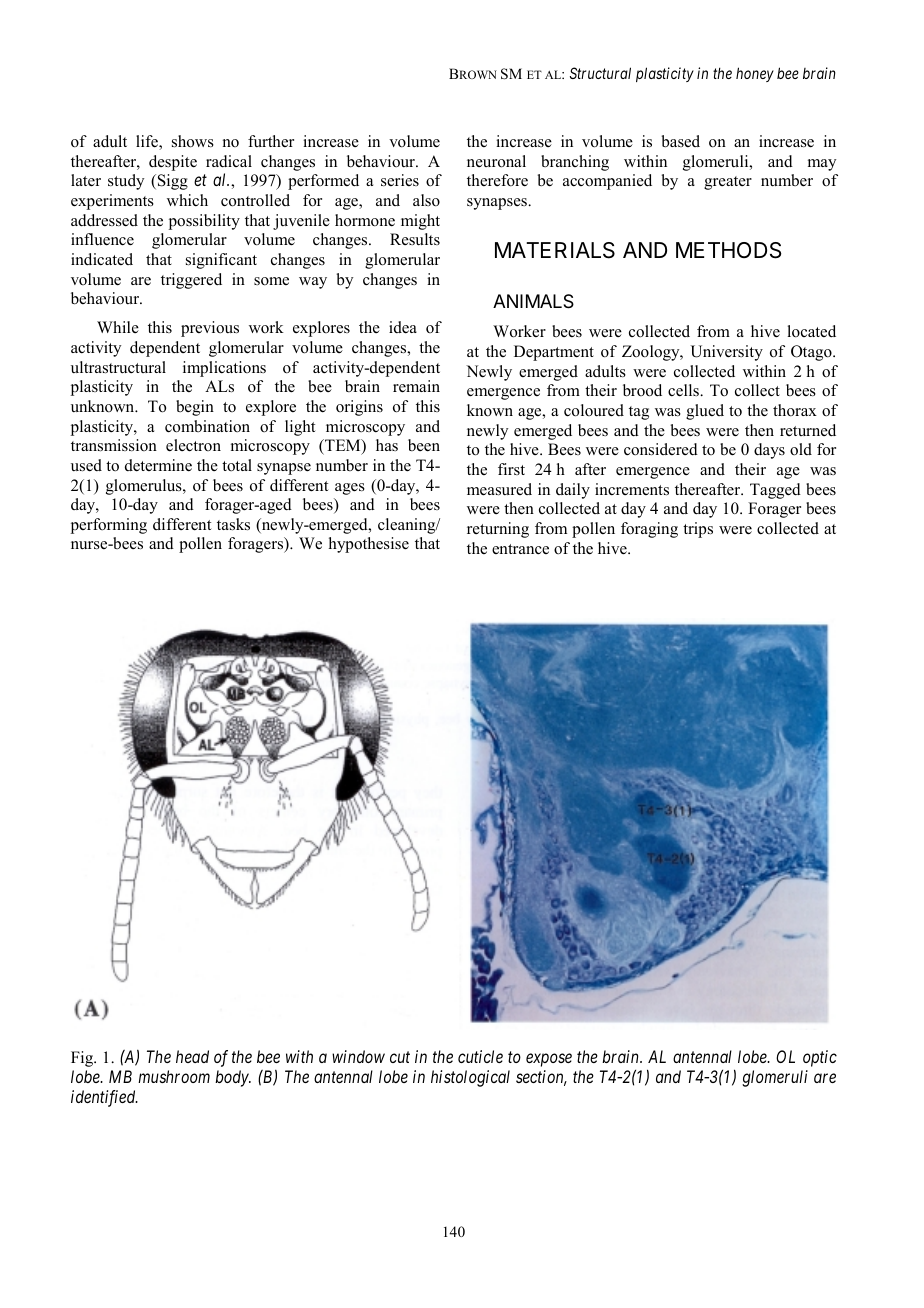  What do you see at coordinates (192, 1056) in the image?
I see `head` at bounding box center [192, 1056].
